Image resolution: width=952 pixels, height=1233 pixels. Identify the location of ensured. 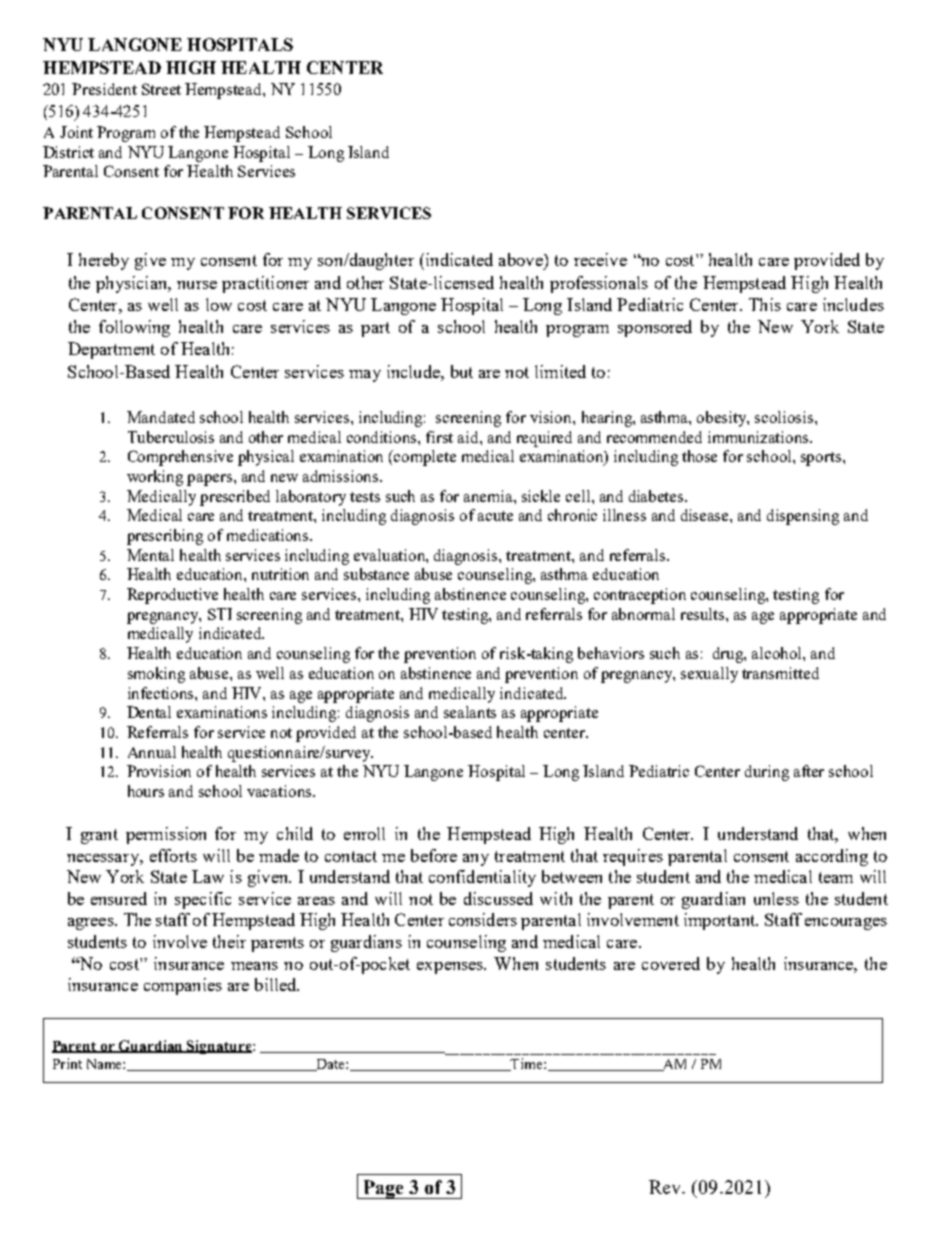
(119, 898).
